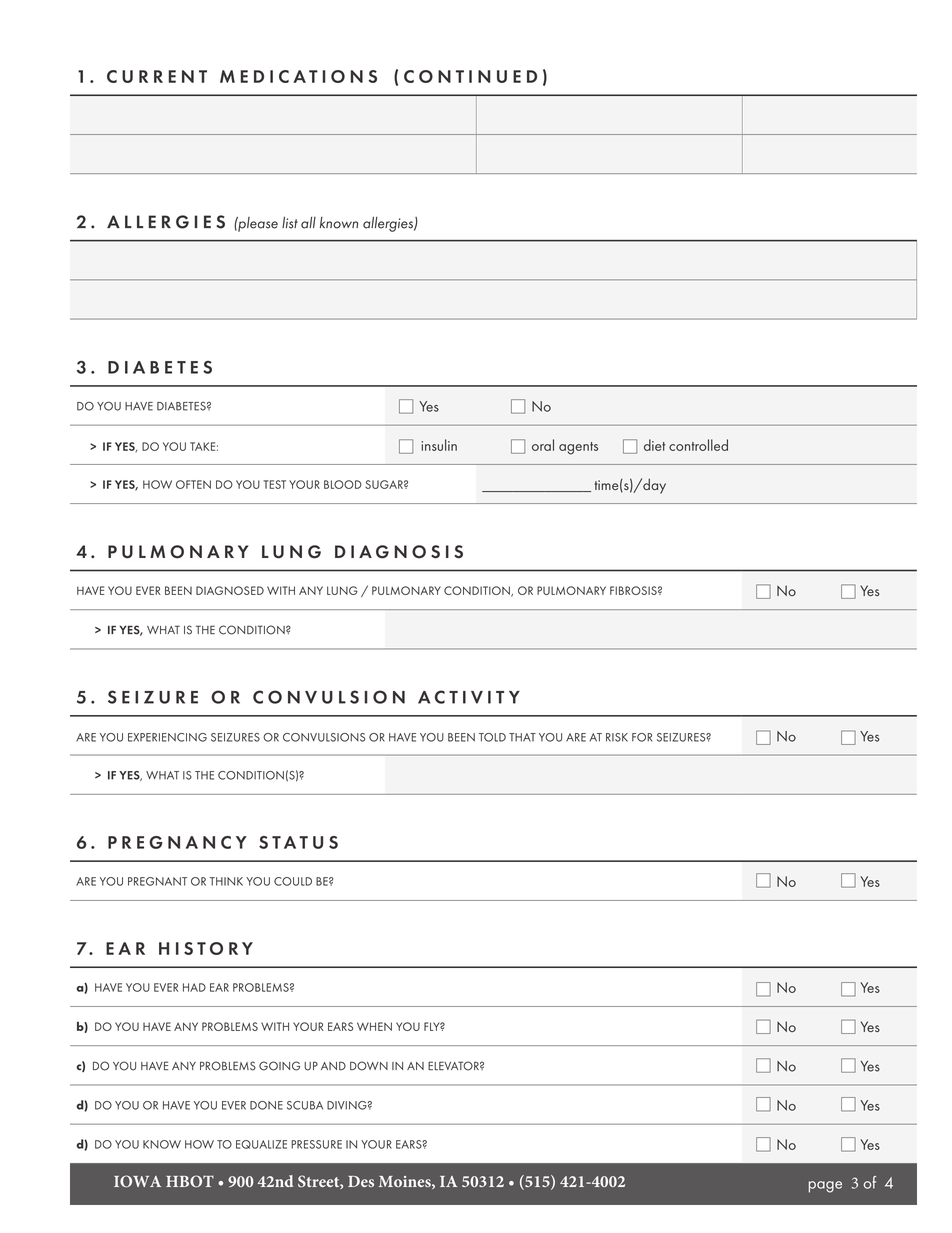 This document has width=952, height=1233. Describe the element at coordinates (190, 1181) in the document. I see `HBOT` at that location.
